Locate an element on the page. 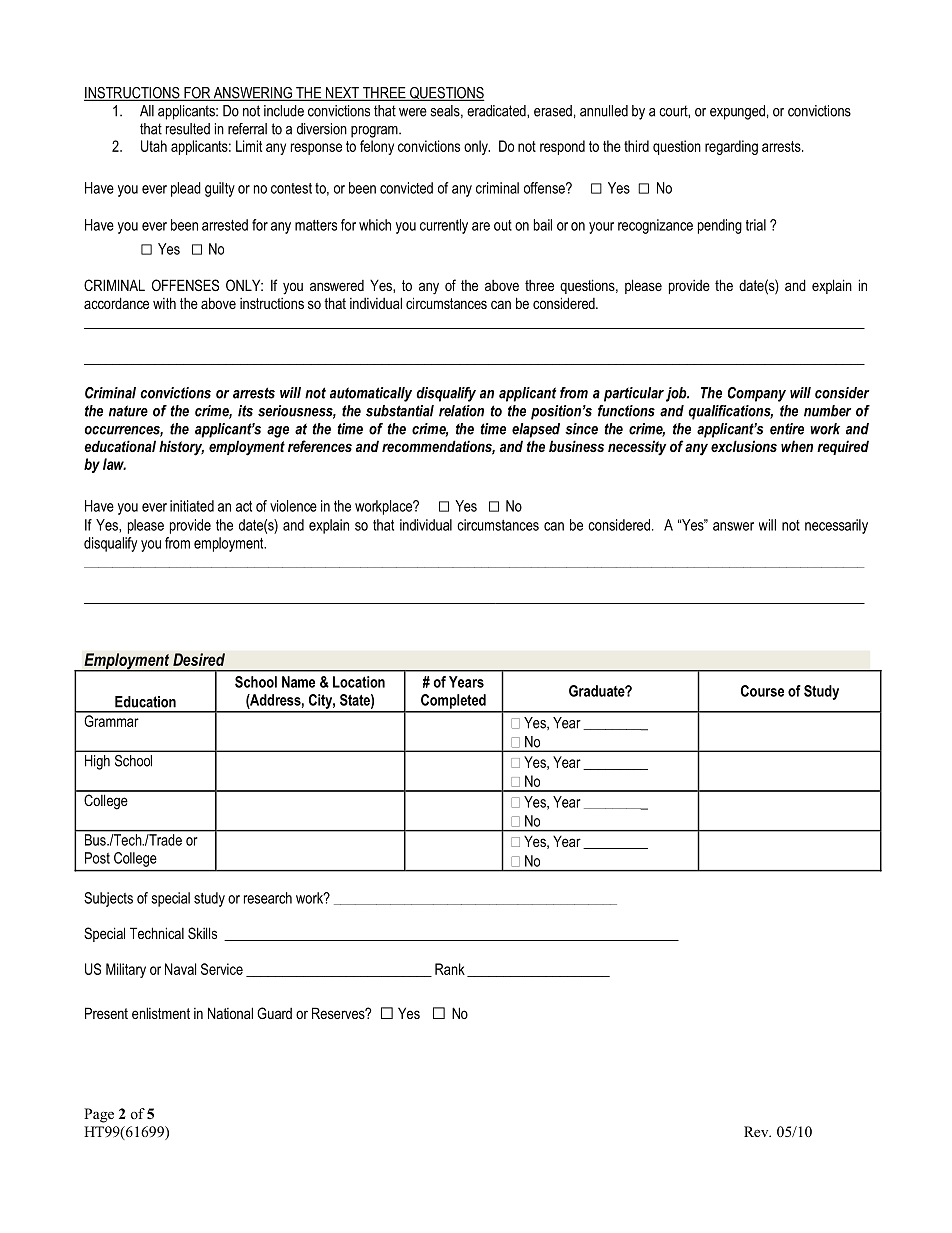  Course is located at coordinates (762, 691).
